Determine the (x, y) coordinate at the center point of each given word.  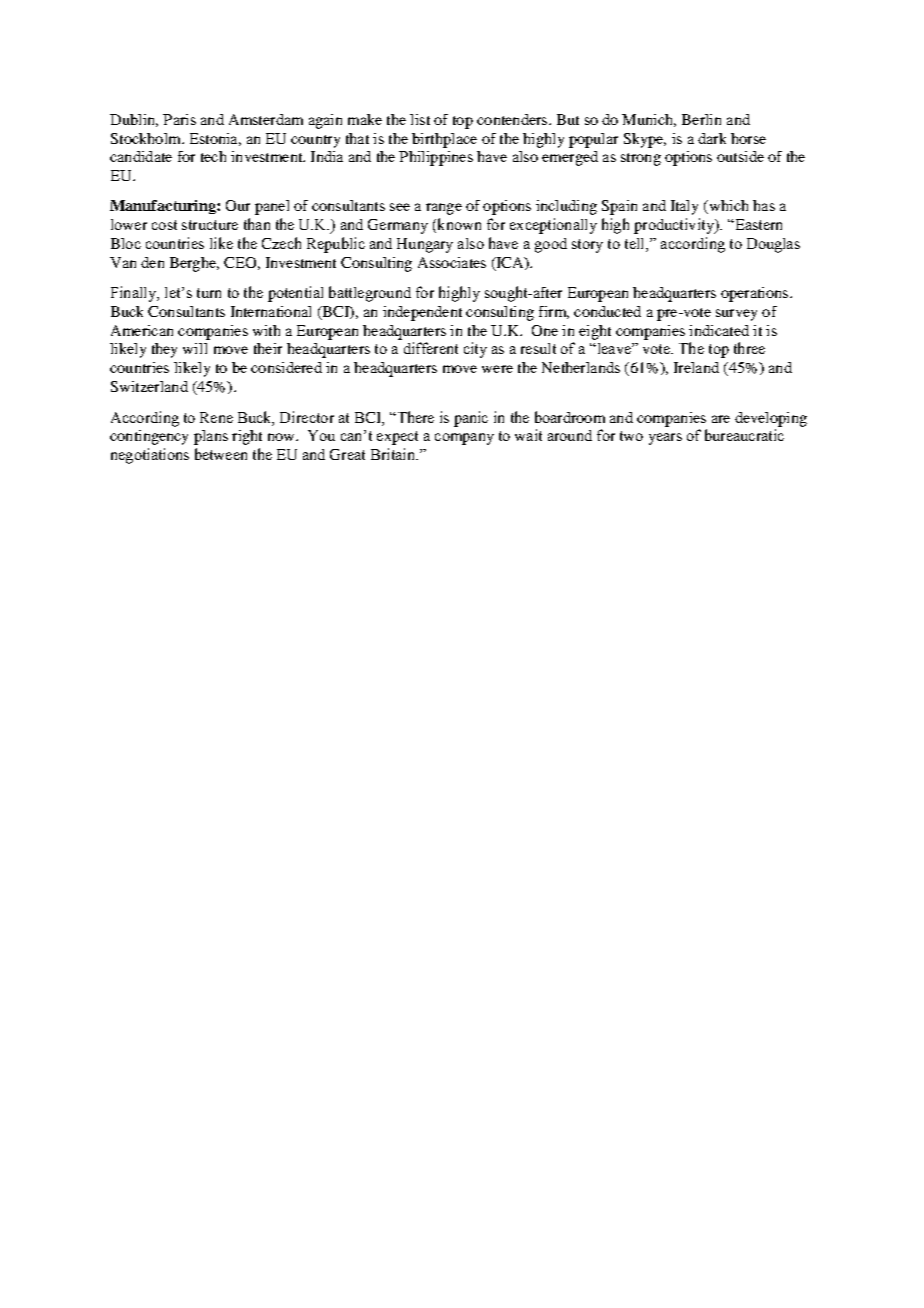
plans (211, 437)
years (665, 439)
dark (712, 138)
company (464, 439)
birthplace (444, 140)
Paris (179, 119)
